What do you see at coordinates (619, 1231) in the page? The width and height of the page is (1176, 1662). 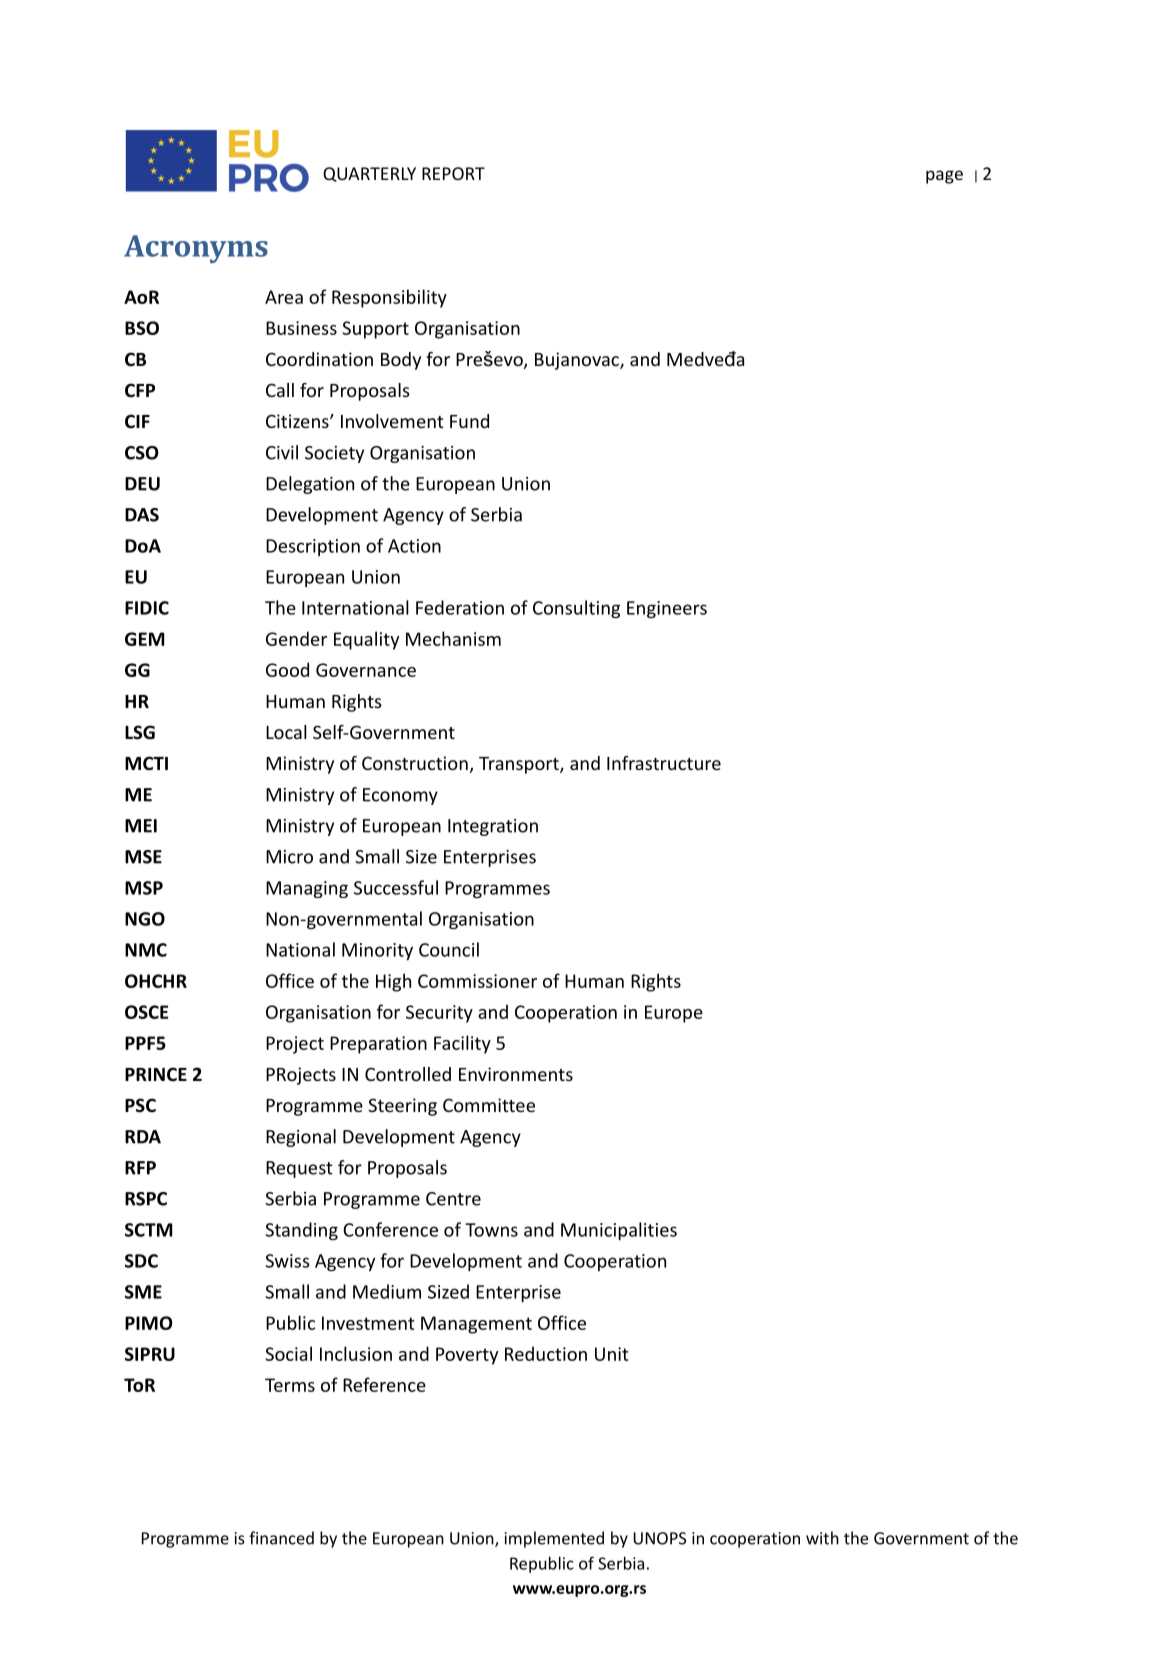 I see `Municipalities` at bounding box center [619, 1231].
